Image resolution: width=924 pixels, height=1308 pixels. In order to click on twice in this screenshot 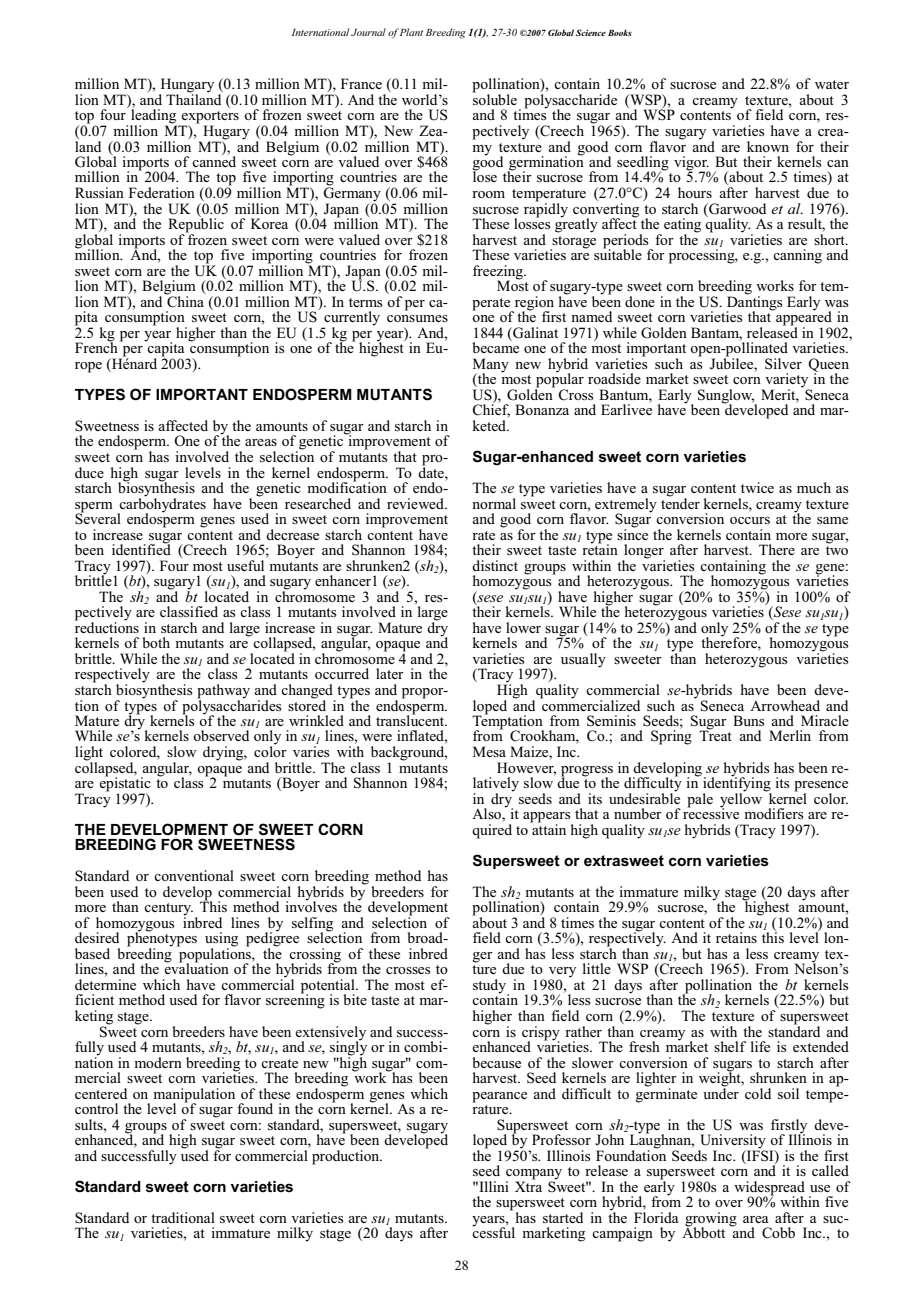, I will do `click(757, 487)`.
